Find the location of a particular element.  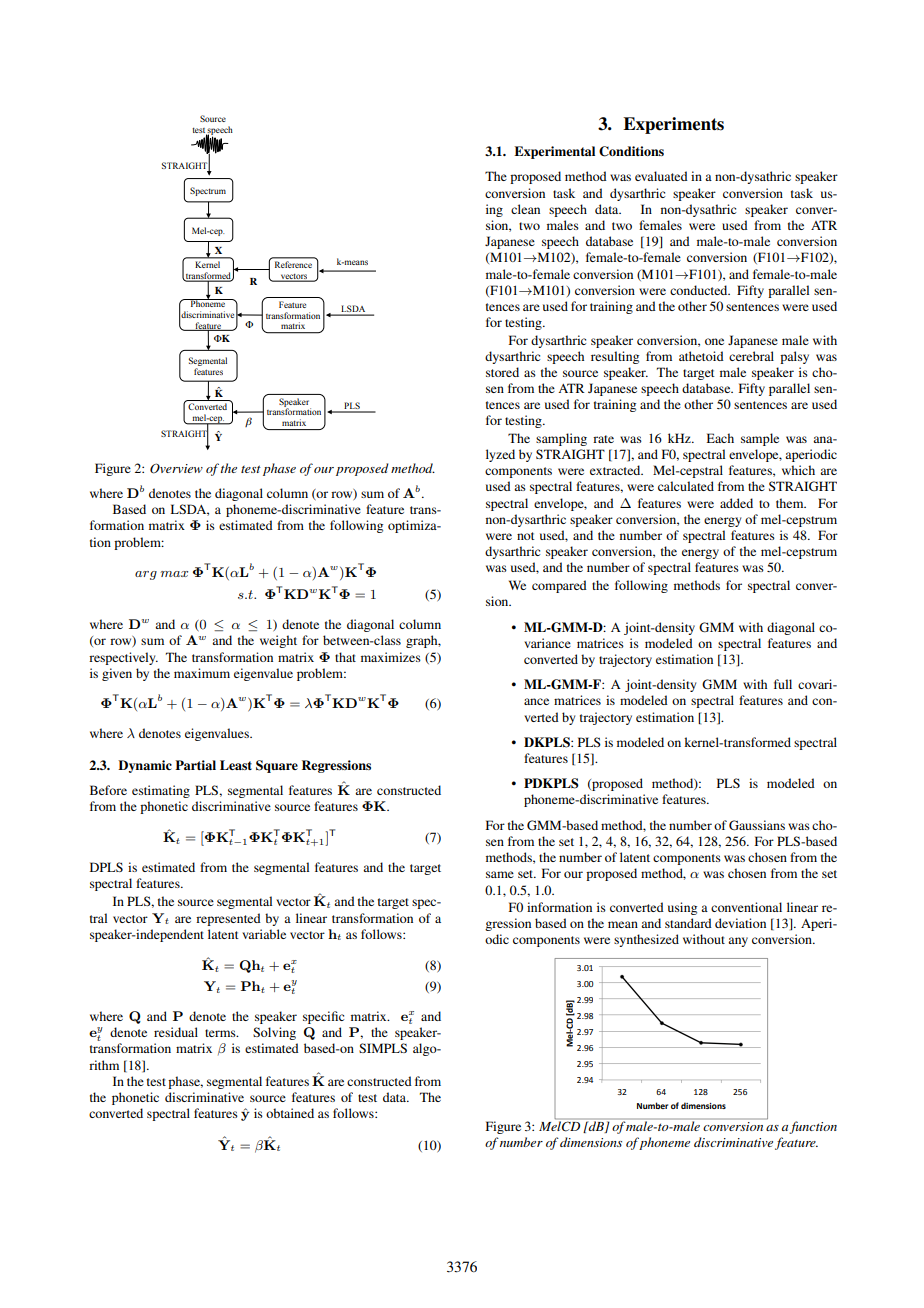

Experiments is located at coordinates (673, 125).
